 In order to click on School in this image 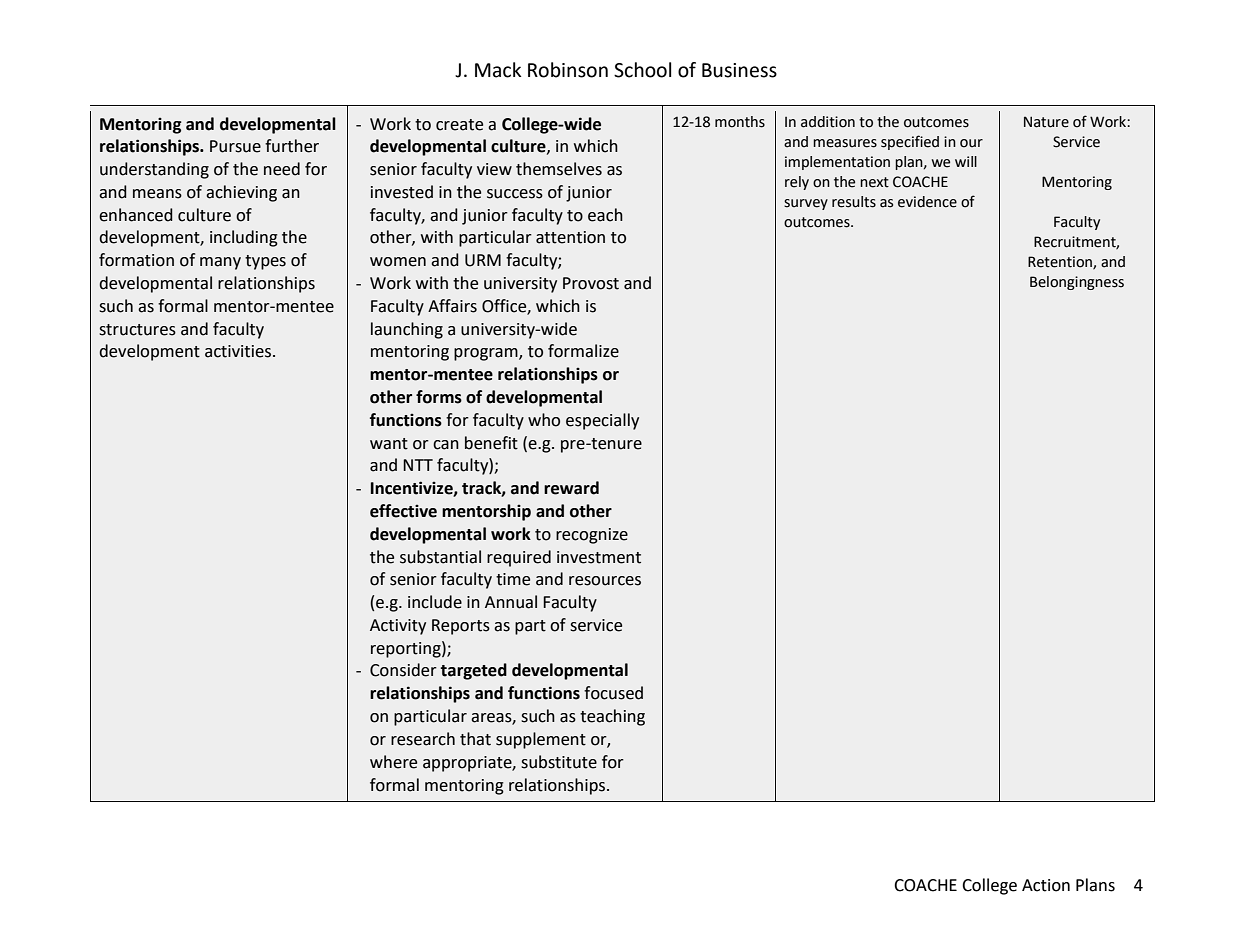, I will do `click(642, 70)`.
